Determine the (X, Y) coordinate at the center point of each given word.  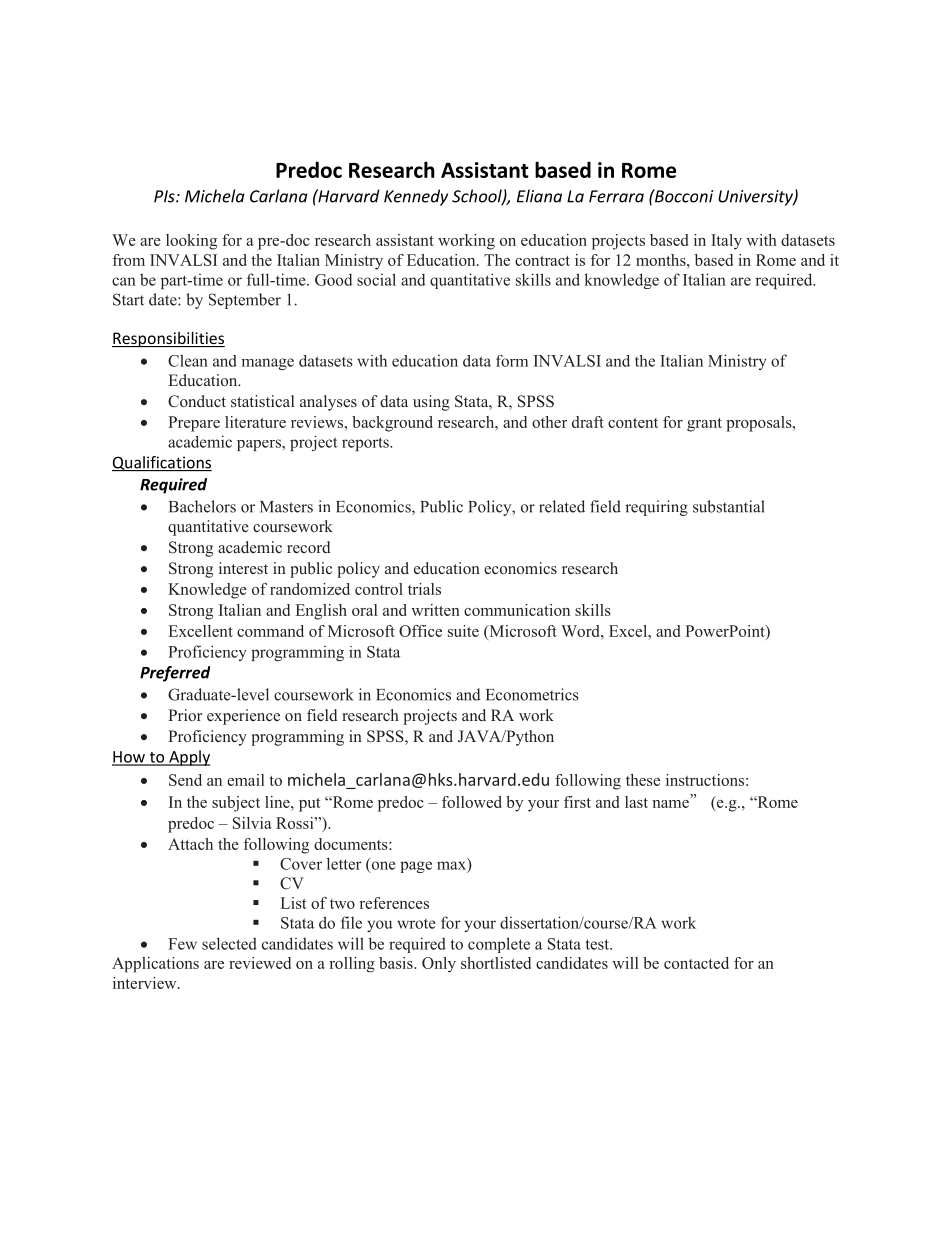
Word (581, 631)
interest (243, 568)
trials (424, 589)
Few (182, 944)
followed (472, 802)
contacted (696, 963)
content (633, 423)
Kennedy (416, 197)
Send (185, 780)
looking (191, 242)
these (643, 780)
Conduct (197, 401)
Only (439, 964)
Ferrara (616, 196)
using (431, 403)
